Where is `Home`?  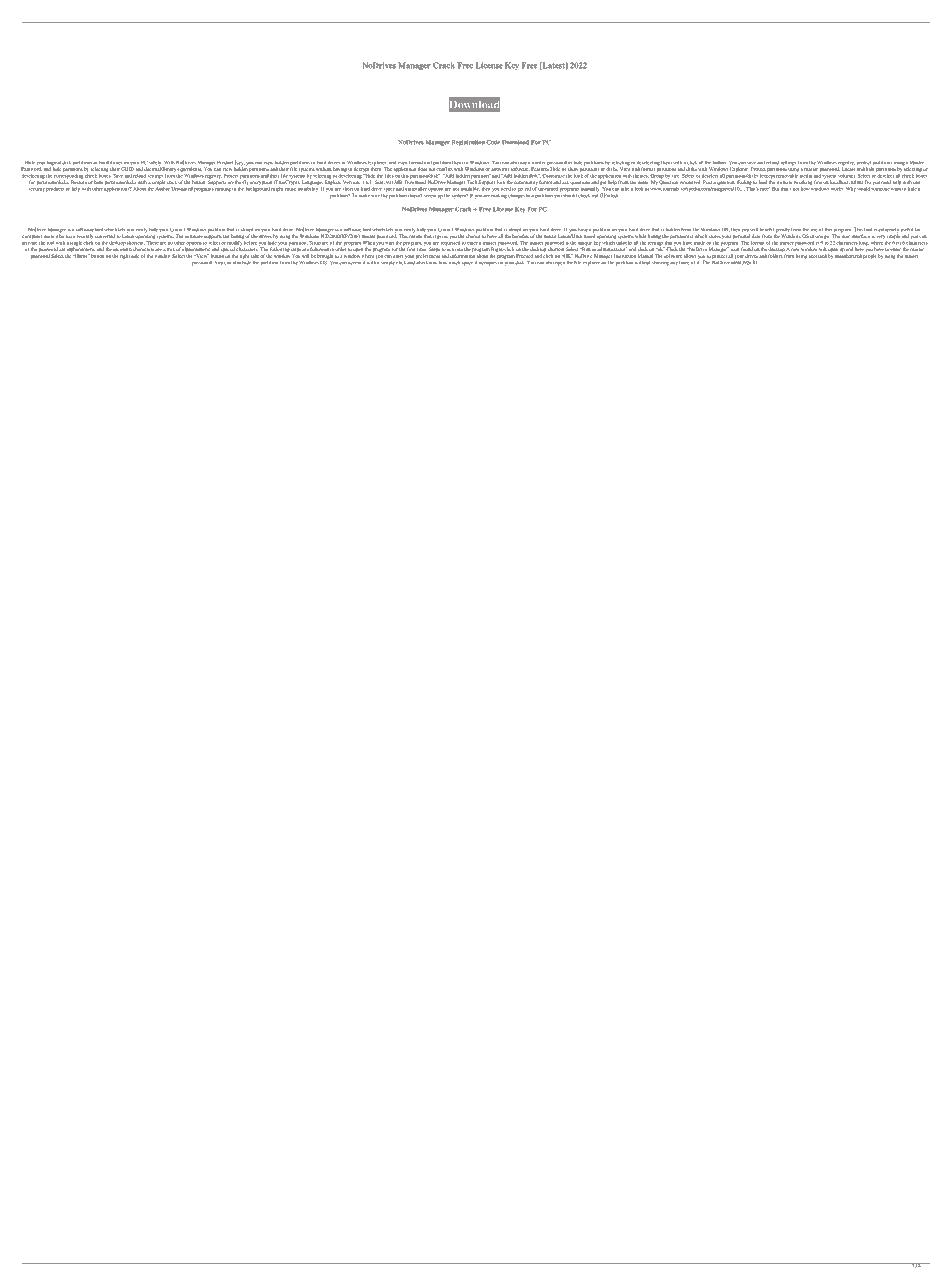 Home is located at coordinates (81, 256).
